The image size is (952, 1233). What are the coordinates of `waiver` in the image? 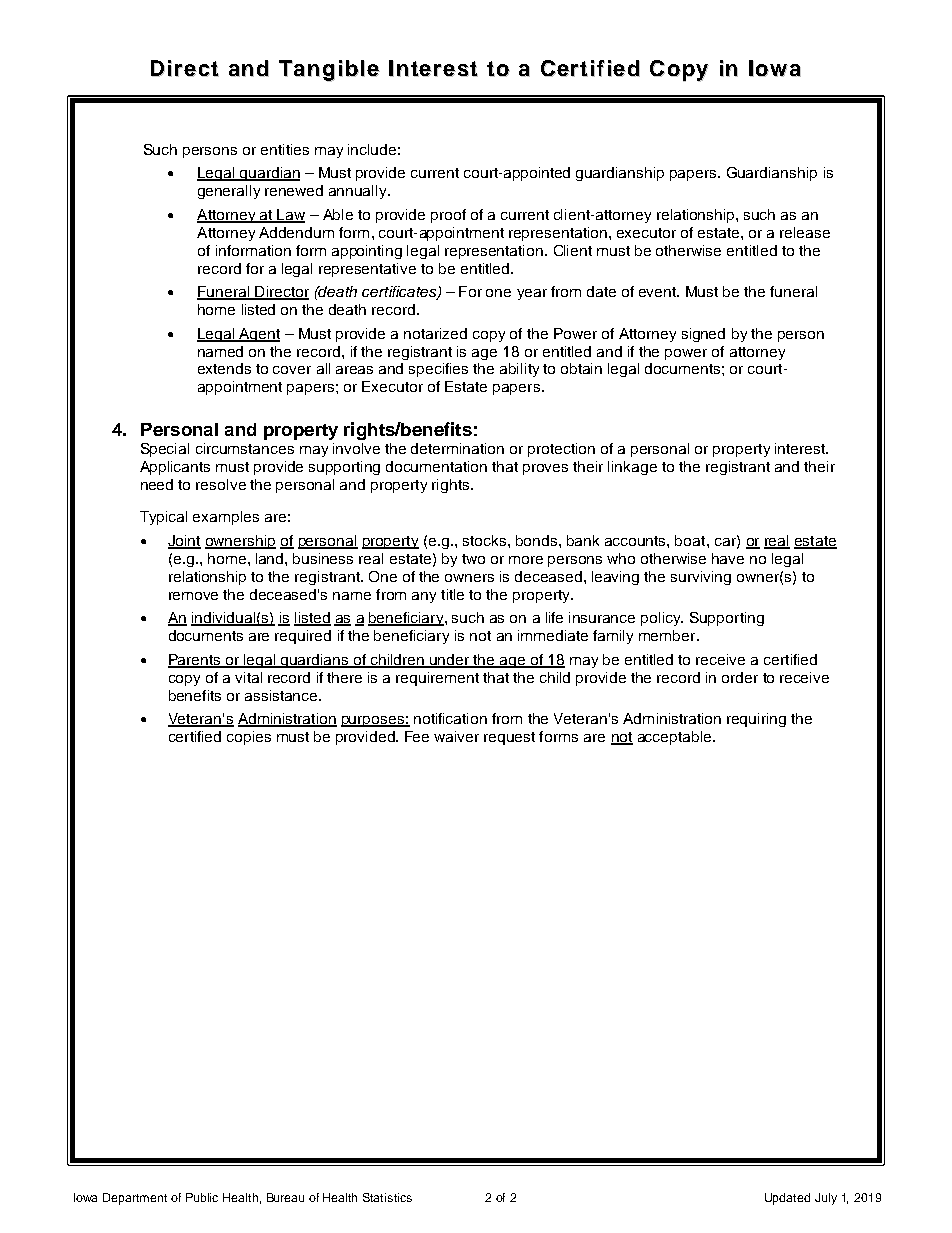 It's located at (456, 736).
